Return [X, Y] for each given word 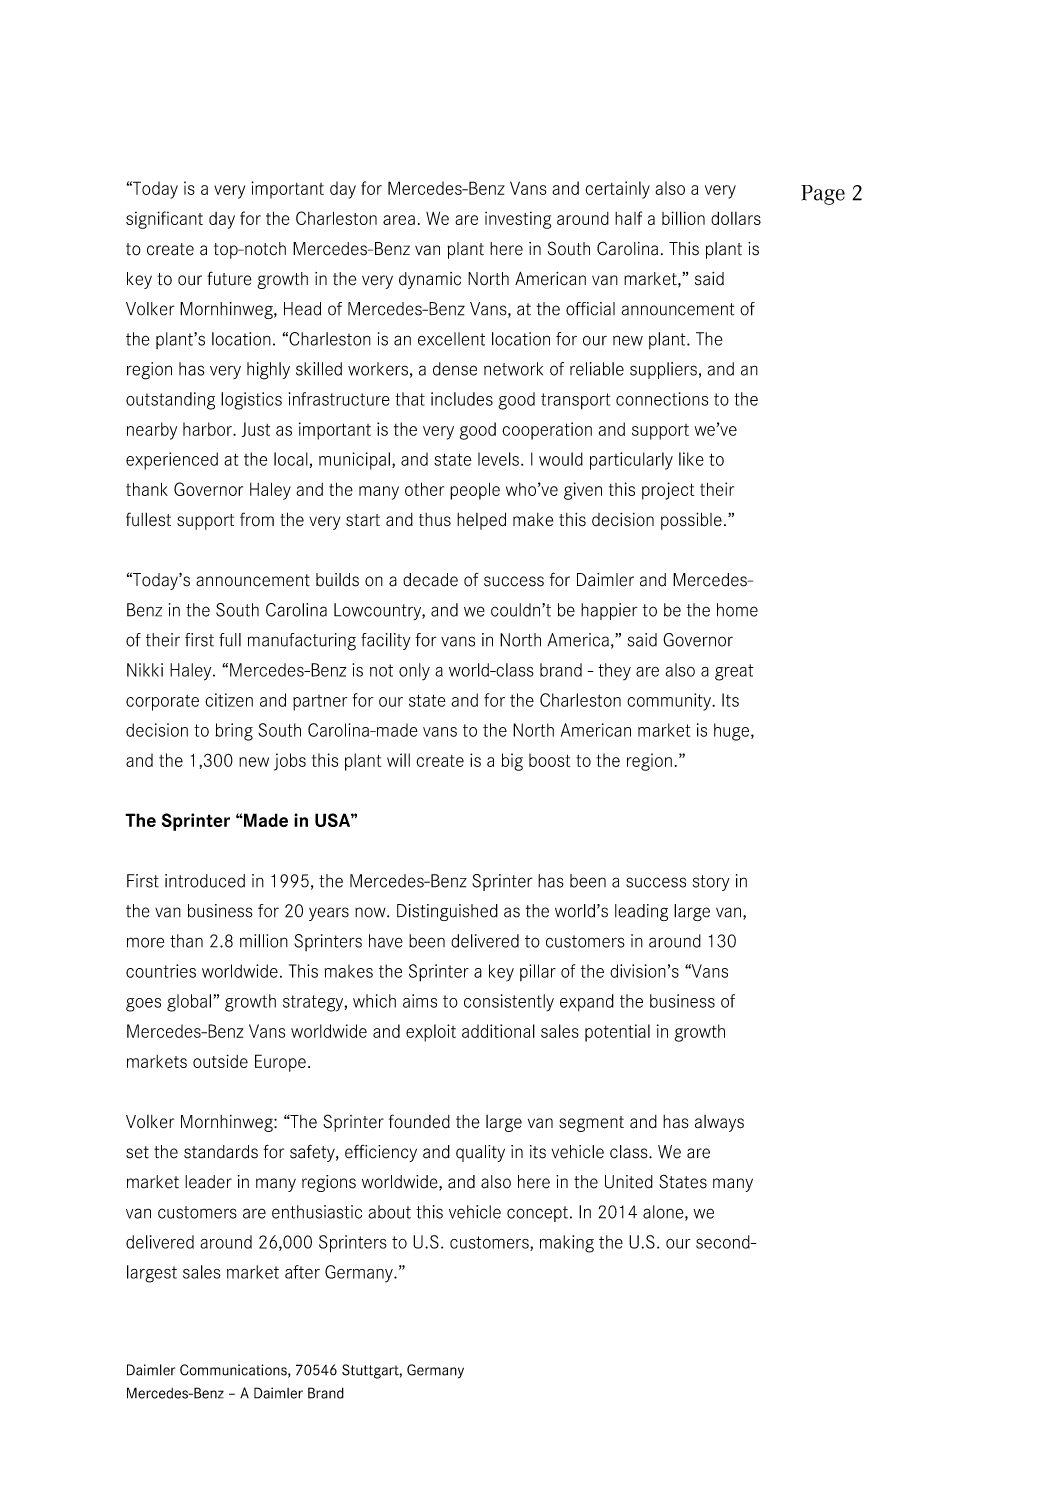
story [711, 883]
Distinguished [447, 912]
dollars [736, 218]
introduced [205, 881]
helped [481, 521]
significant [164, 220]
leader [208, 1182]
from [257, 519]
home [737, 610]
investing [518, 220]
